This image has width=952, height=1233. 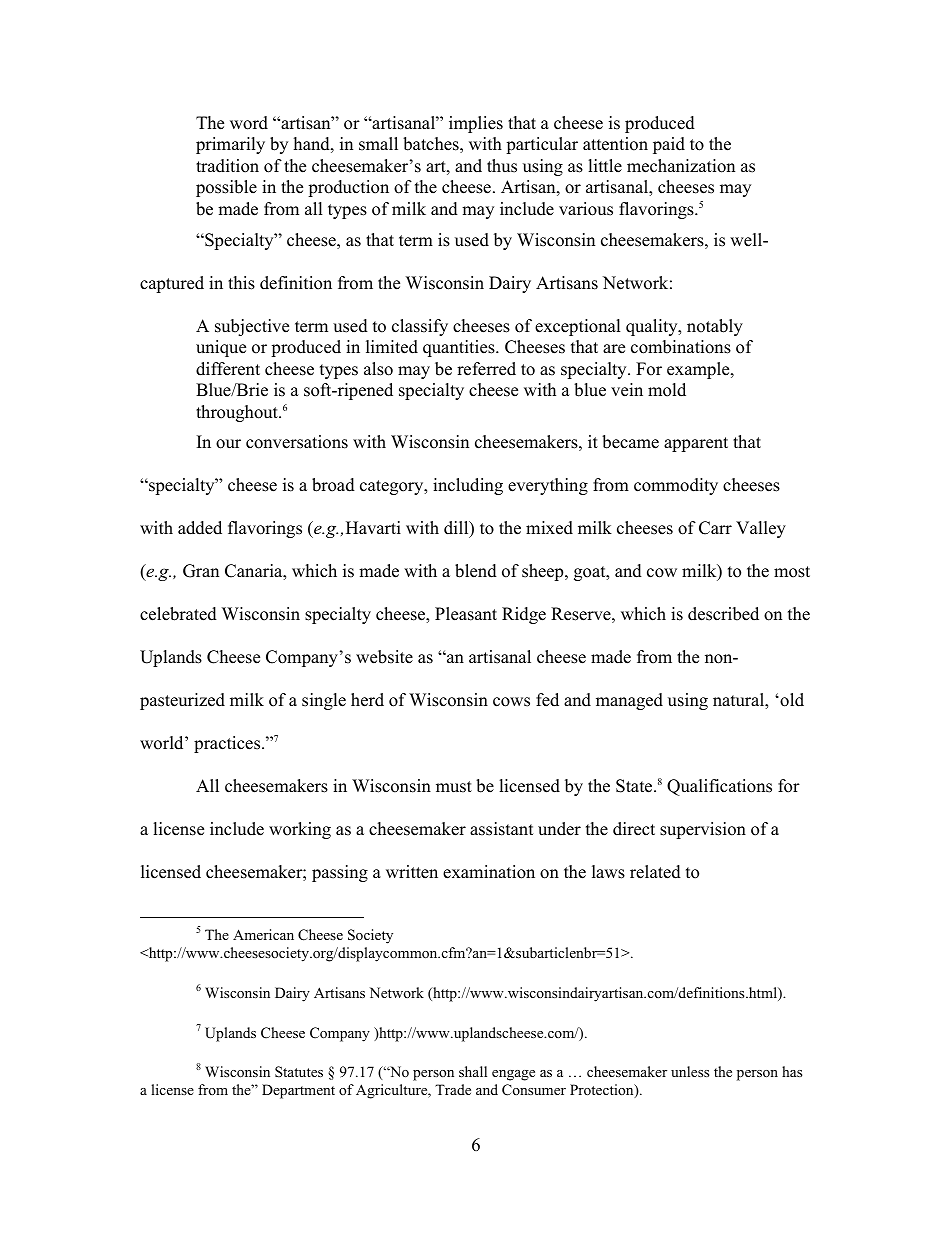 What do you see at coordinates (163, 743) in the image?
I see `world` at bounding box center [163, 743].
